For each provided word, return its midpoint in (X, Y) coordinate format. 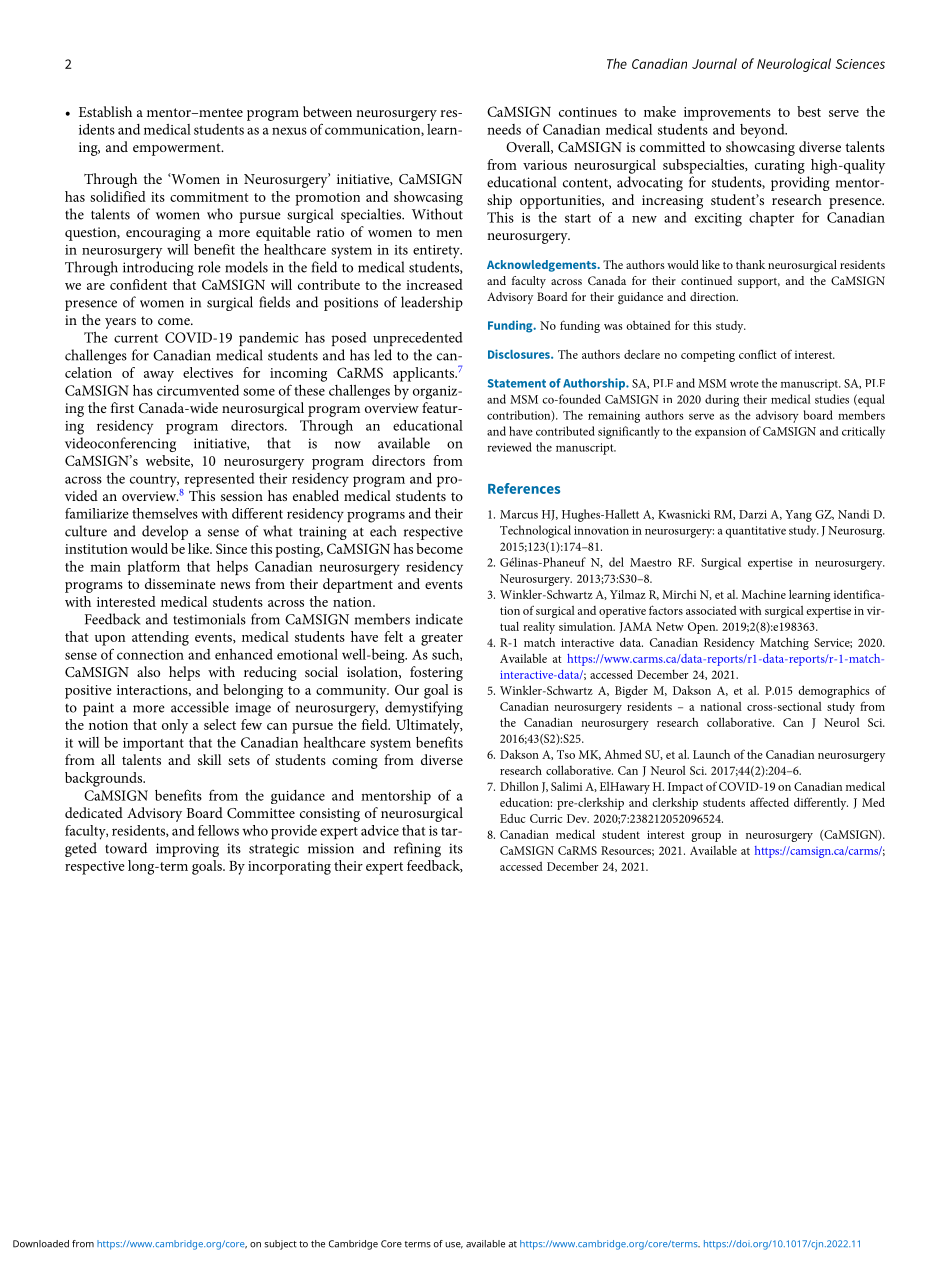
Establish (105, 111)
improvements (727, 114)
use (454, 1245)
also (148, 671)
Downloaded (41, 1244)
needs (504, 129)
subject (280, 1245)
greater (442, 639)
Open (703, 628)
